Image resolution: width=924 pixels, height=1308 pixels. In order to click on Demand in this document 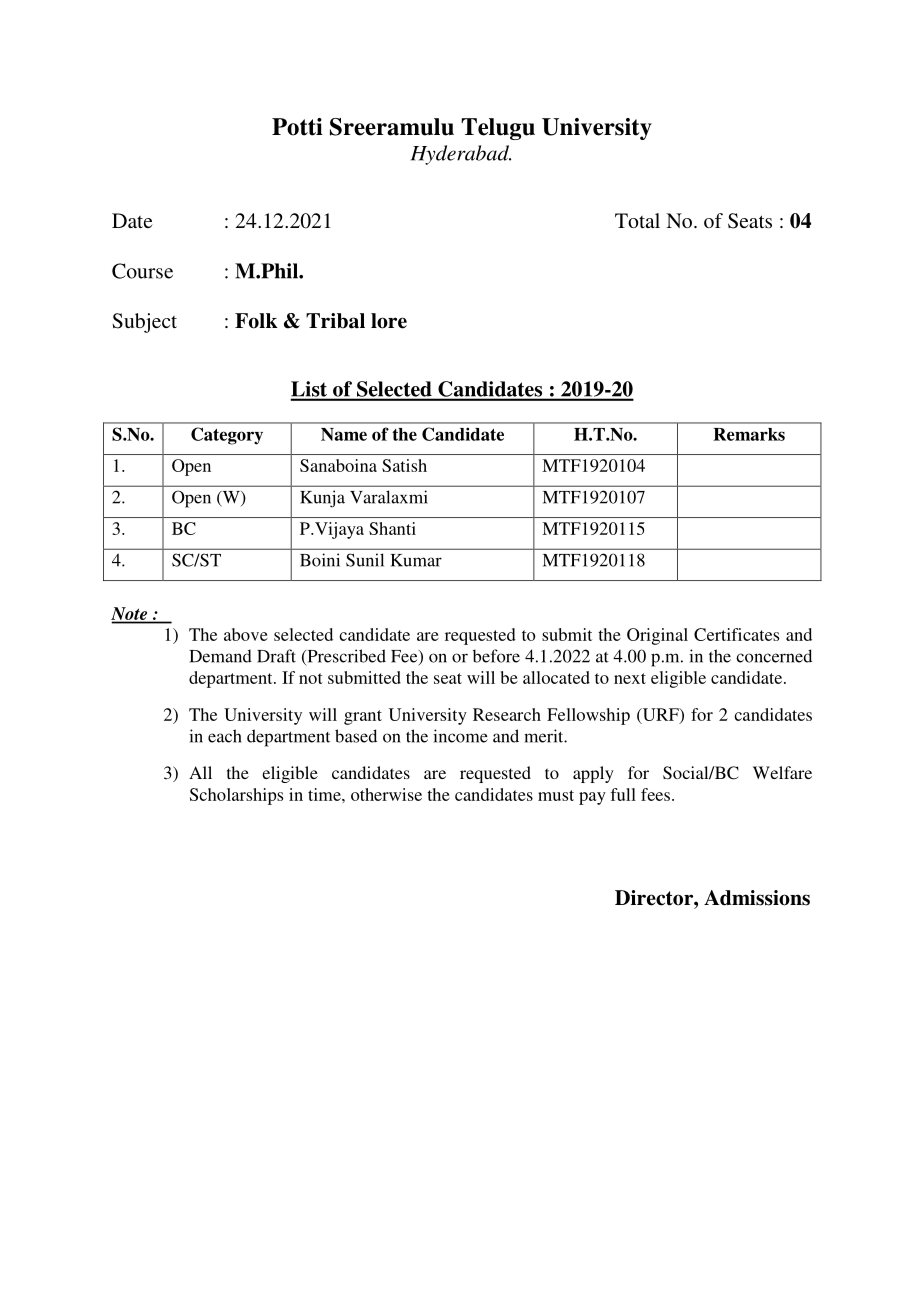, I will do `click(220, 656)`.
